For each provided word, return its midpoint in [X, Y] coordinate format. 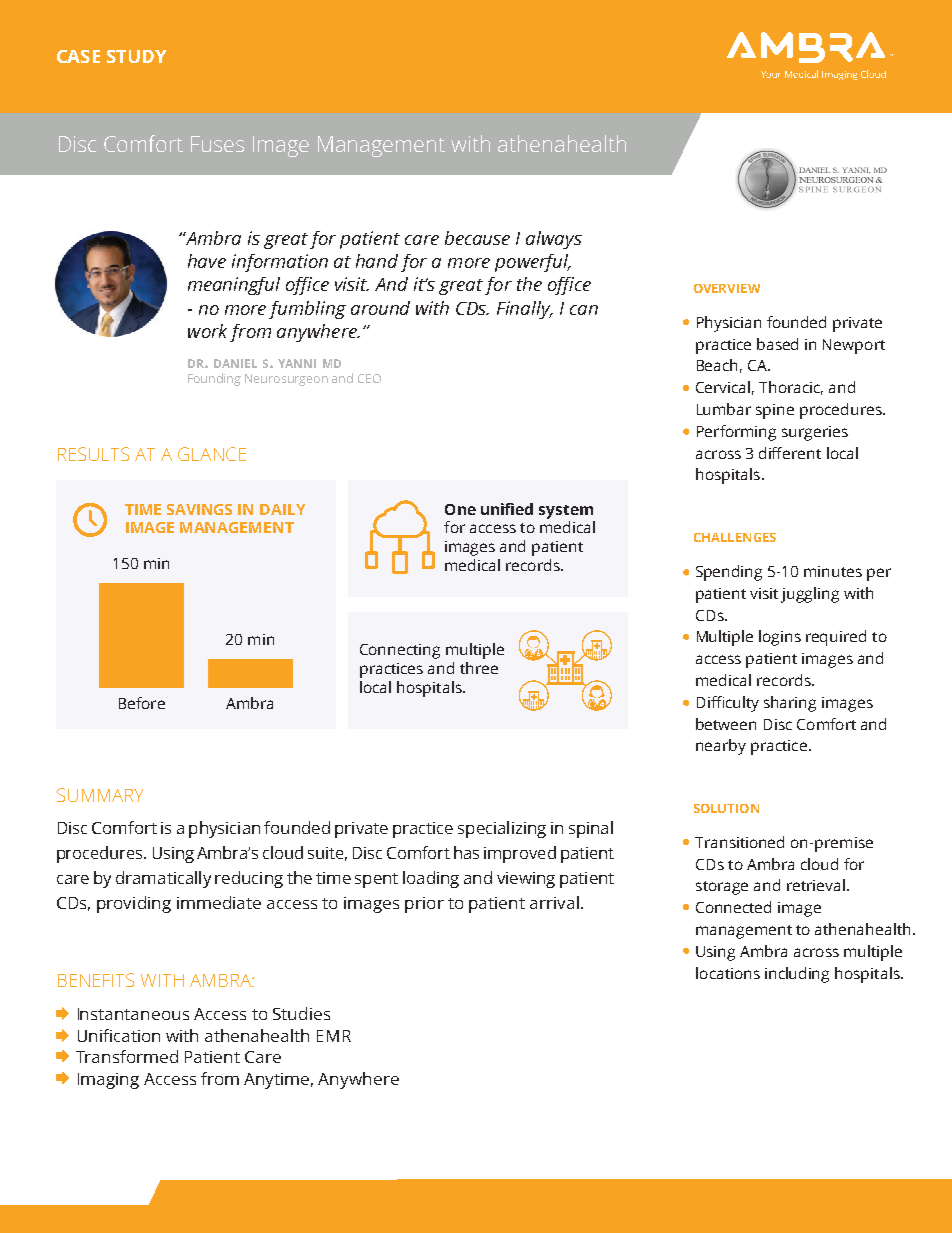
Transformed [127, 1056]
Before [142, 703]
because [477, 238]
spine [775, 411]
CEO [369, 378]
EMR [334, 1036]
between [726, 724]
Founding [214, 379]
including [797, 975]
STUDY [136, 56]
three [479, 668]
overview [727, 288]
